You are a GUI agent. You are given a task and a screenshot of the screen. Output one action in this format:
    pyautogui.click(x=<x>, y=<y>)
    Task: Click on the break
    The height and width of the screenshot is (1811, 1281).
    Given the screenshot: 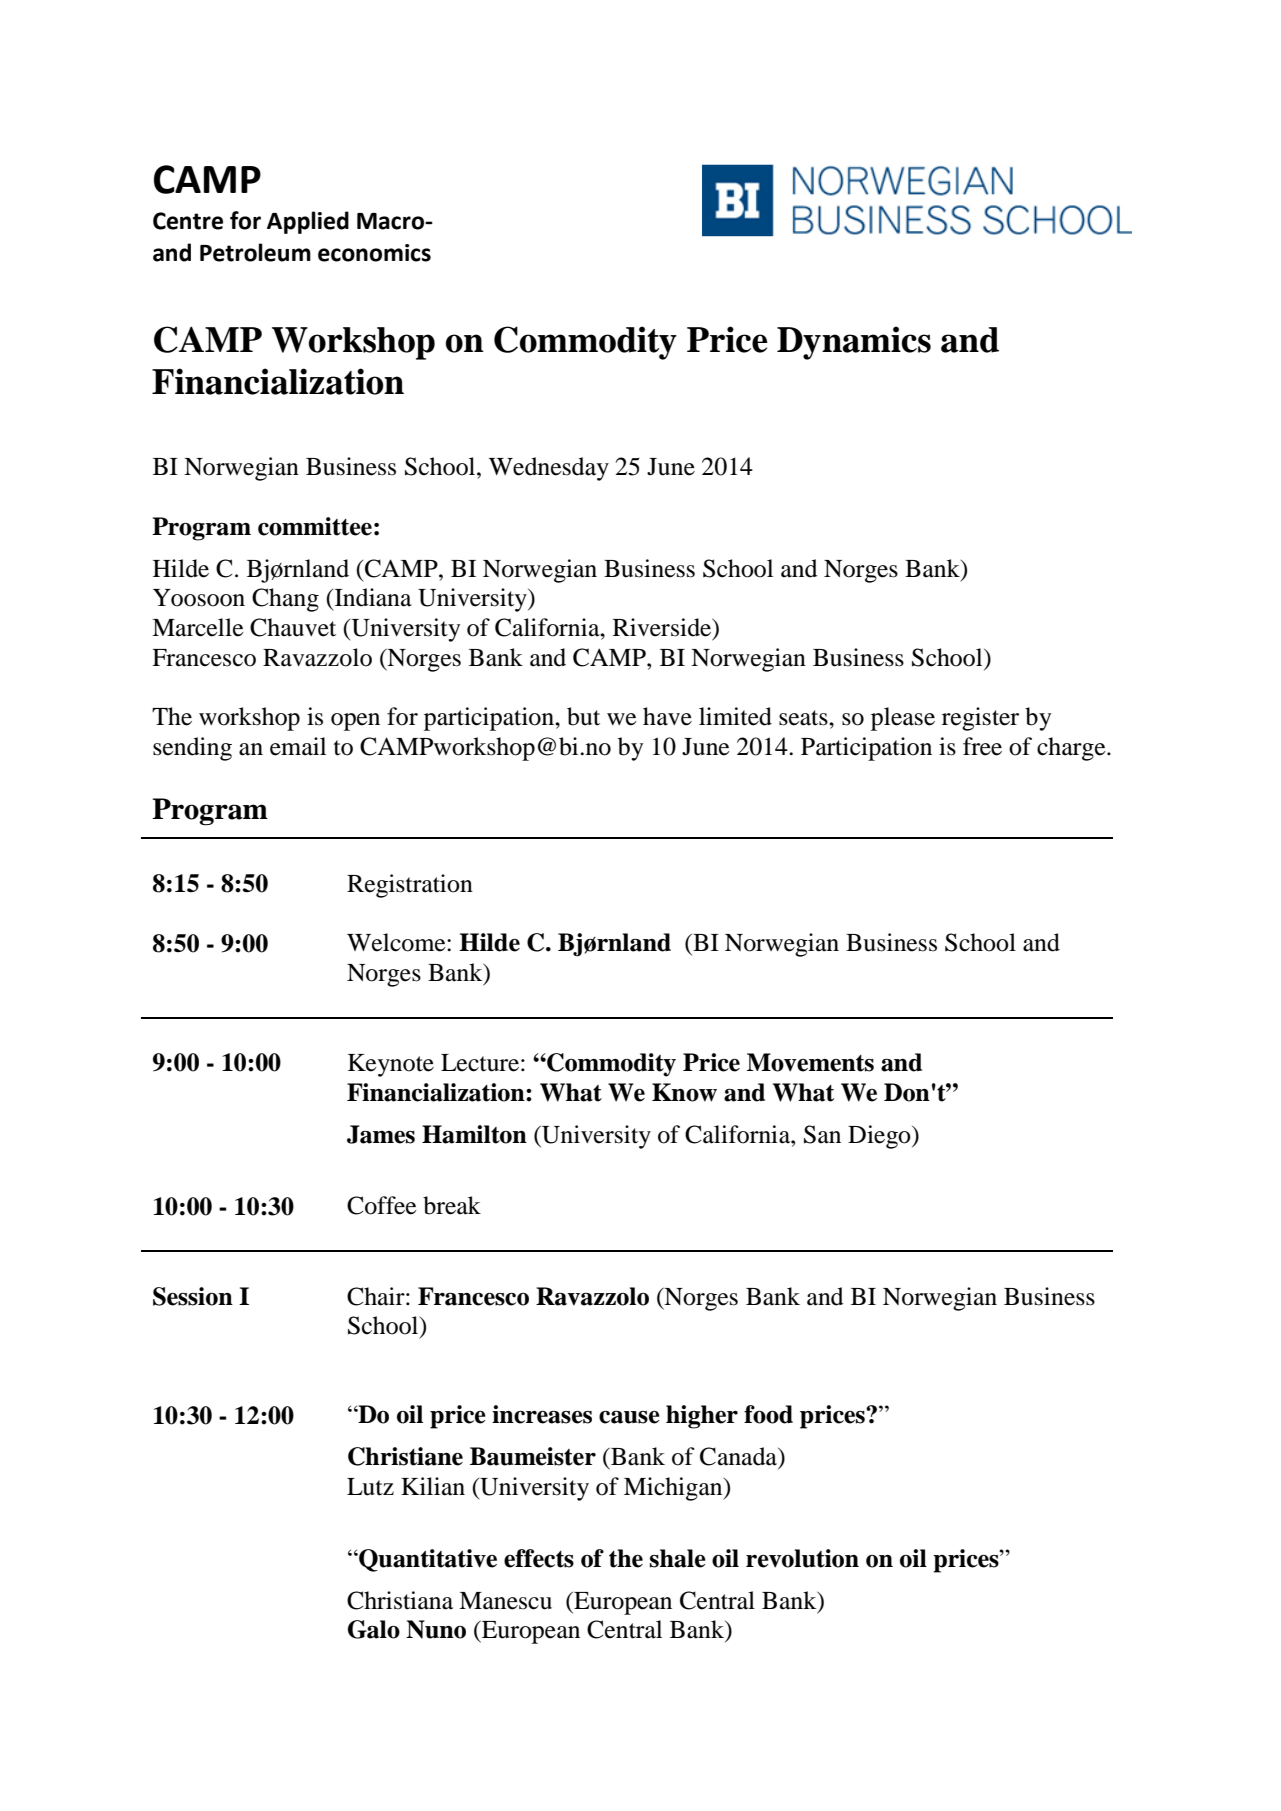 What is the action you would take?
    pyautogui.click(x=452, y=1205)
